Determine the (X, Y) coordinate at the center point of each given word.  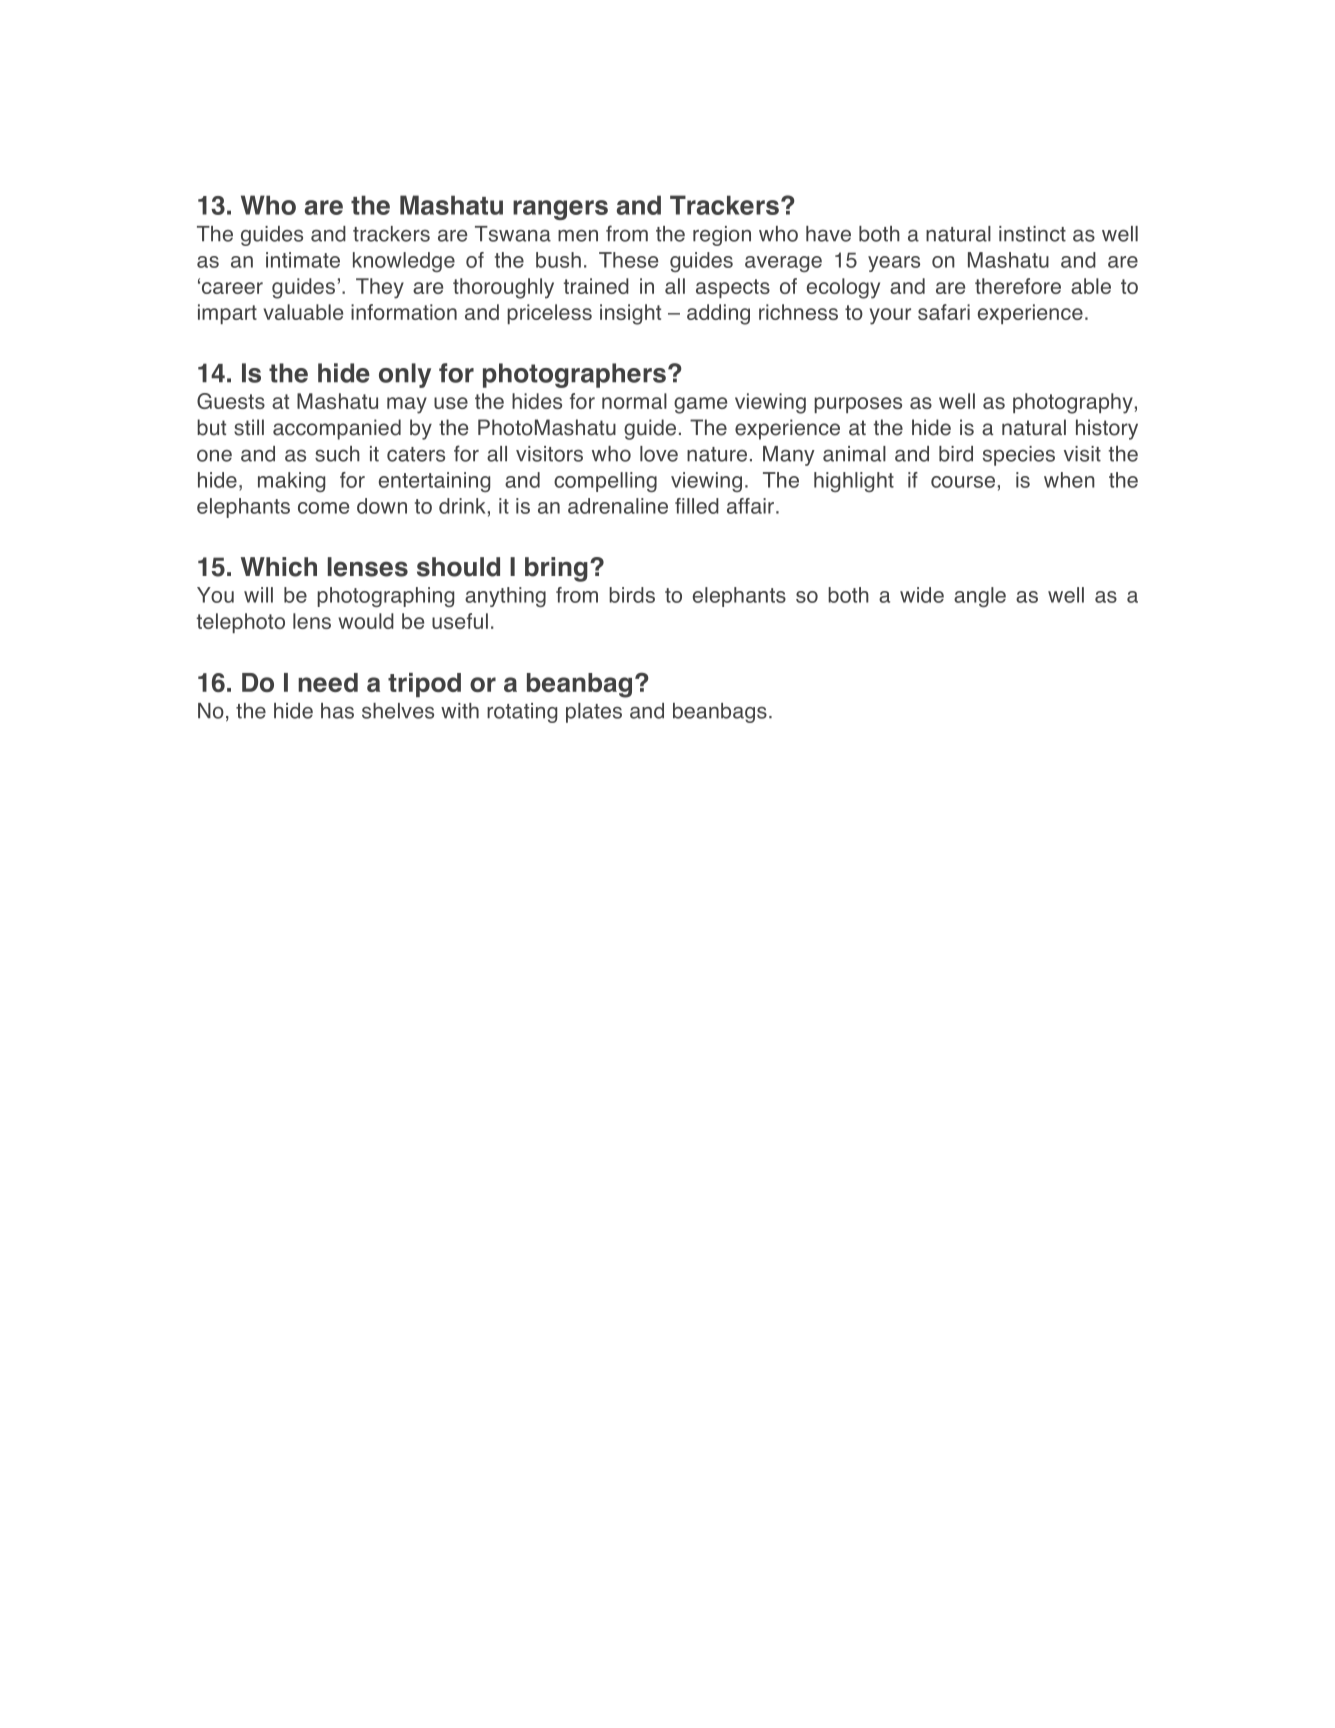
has (337, 711)
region (722, 236)
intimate (303, 260)
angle (980, 597)
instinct (1032, 234)
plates (594, 713)
